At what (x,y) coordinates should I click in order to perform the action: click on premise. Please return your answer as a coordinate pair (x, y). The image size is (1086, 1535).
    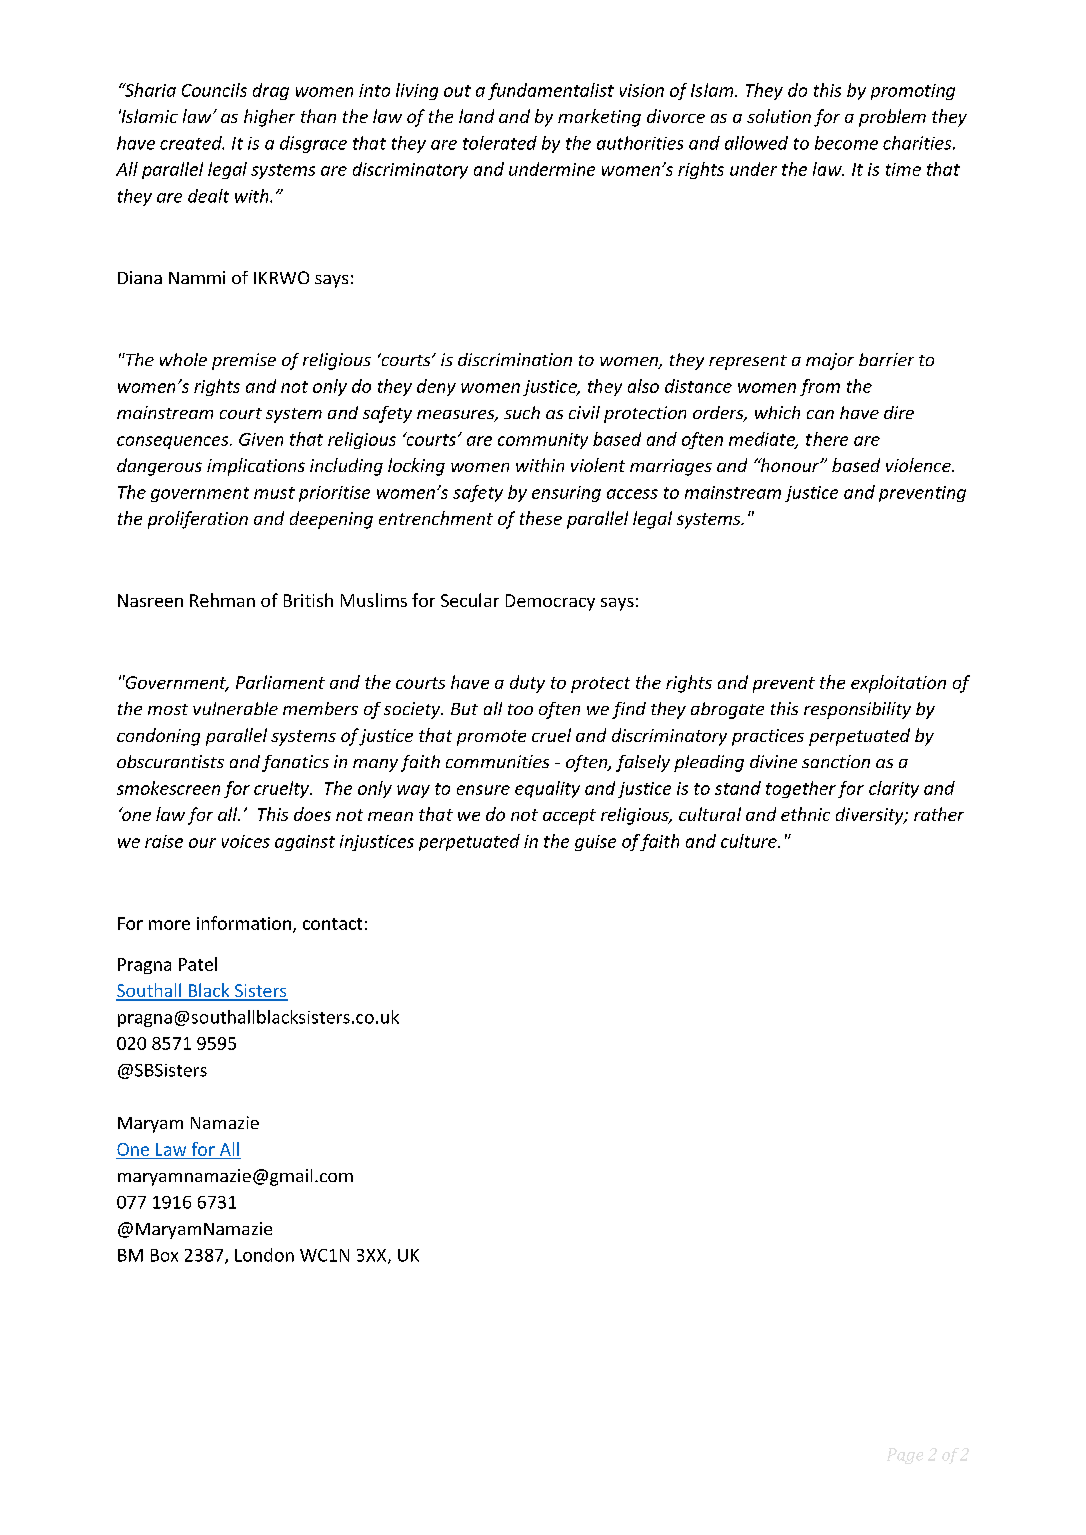
    Looking at the image, I should click on (244, 361).
